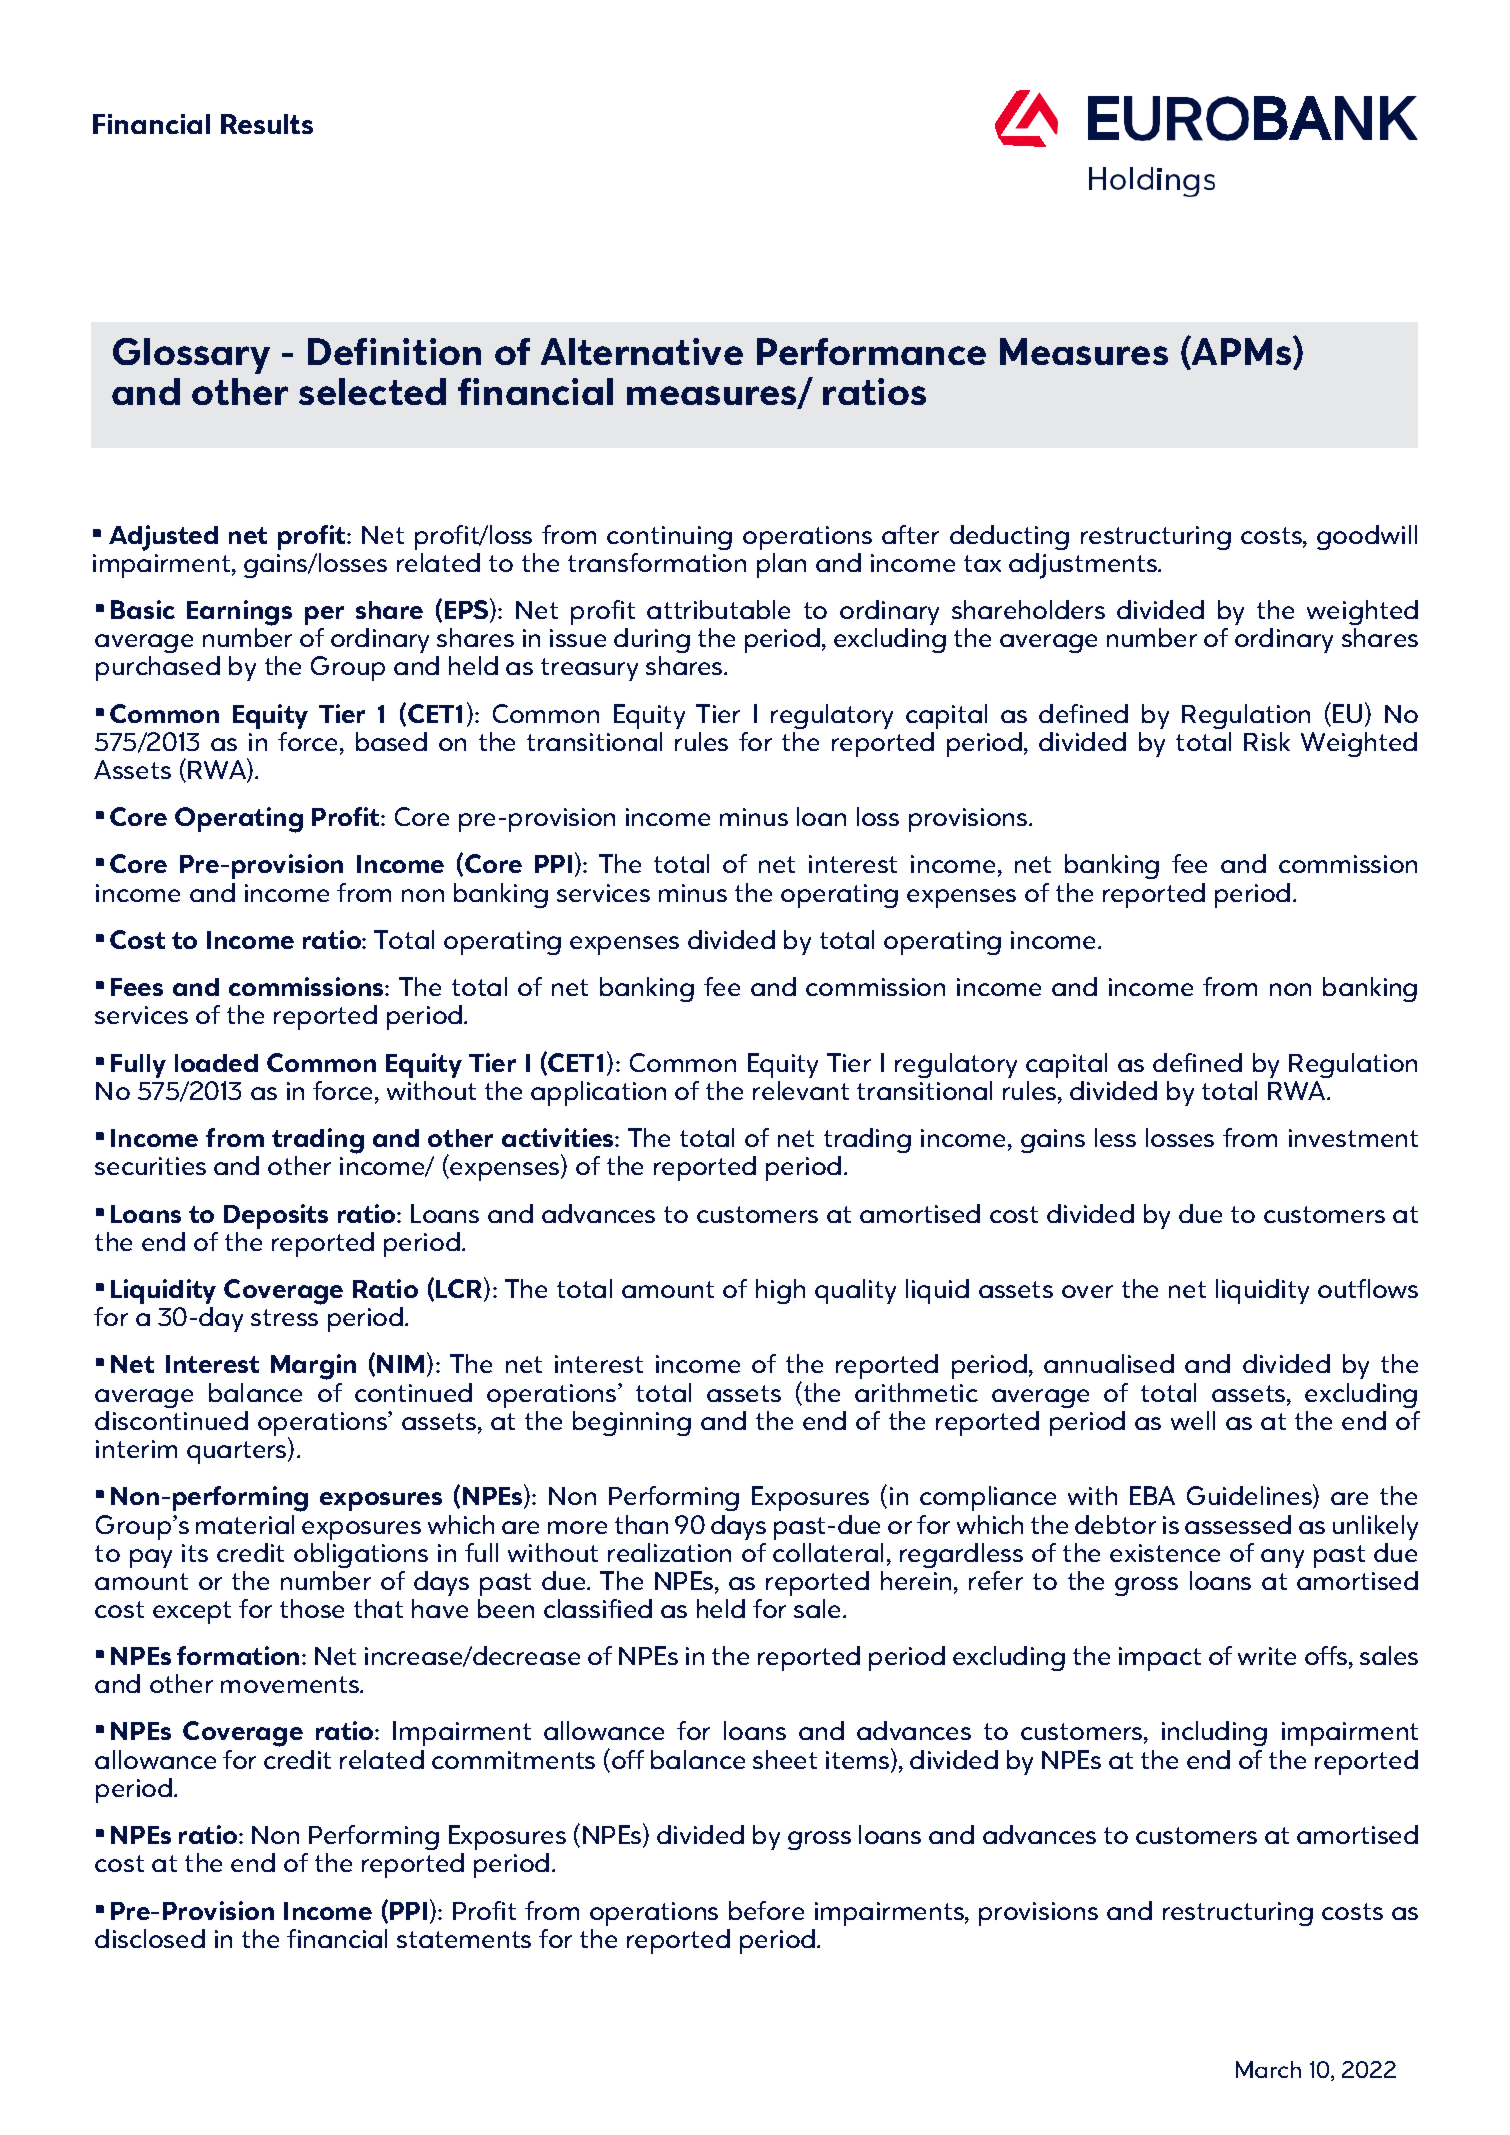 The image size is (1510, 2135). I want to click on March, so click(1268, 2069).
